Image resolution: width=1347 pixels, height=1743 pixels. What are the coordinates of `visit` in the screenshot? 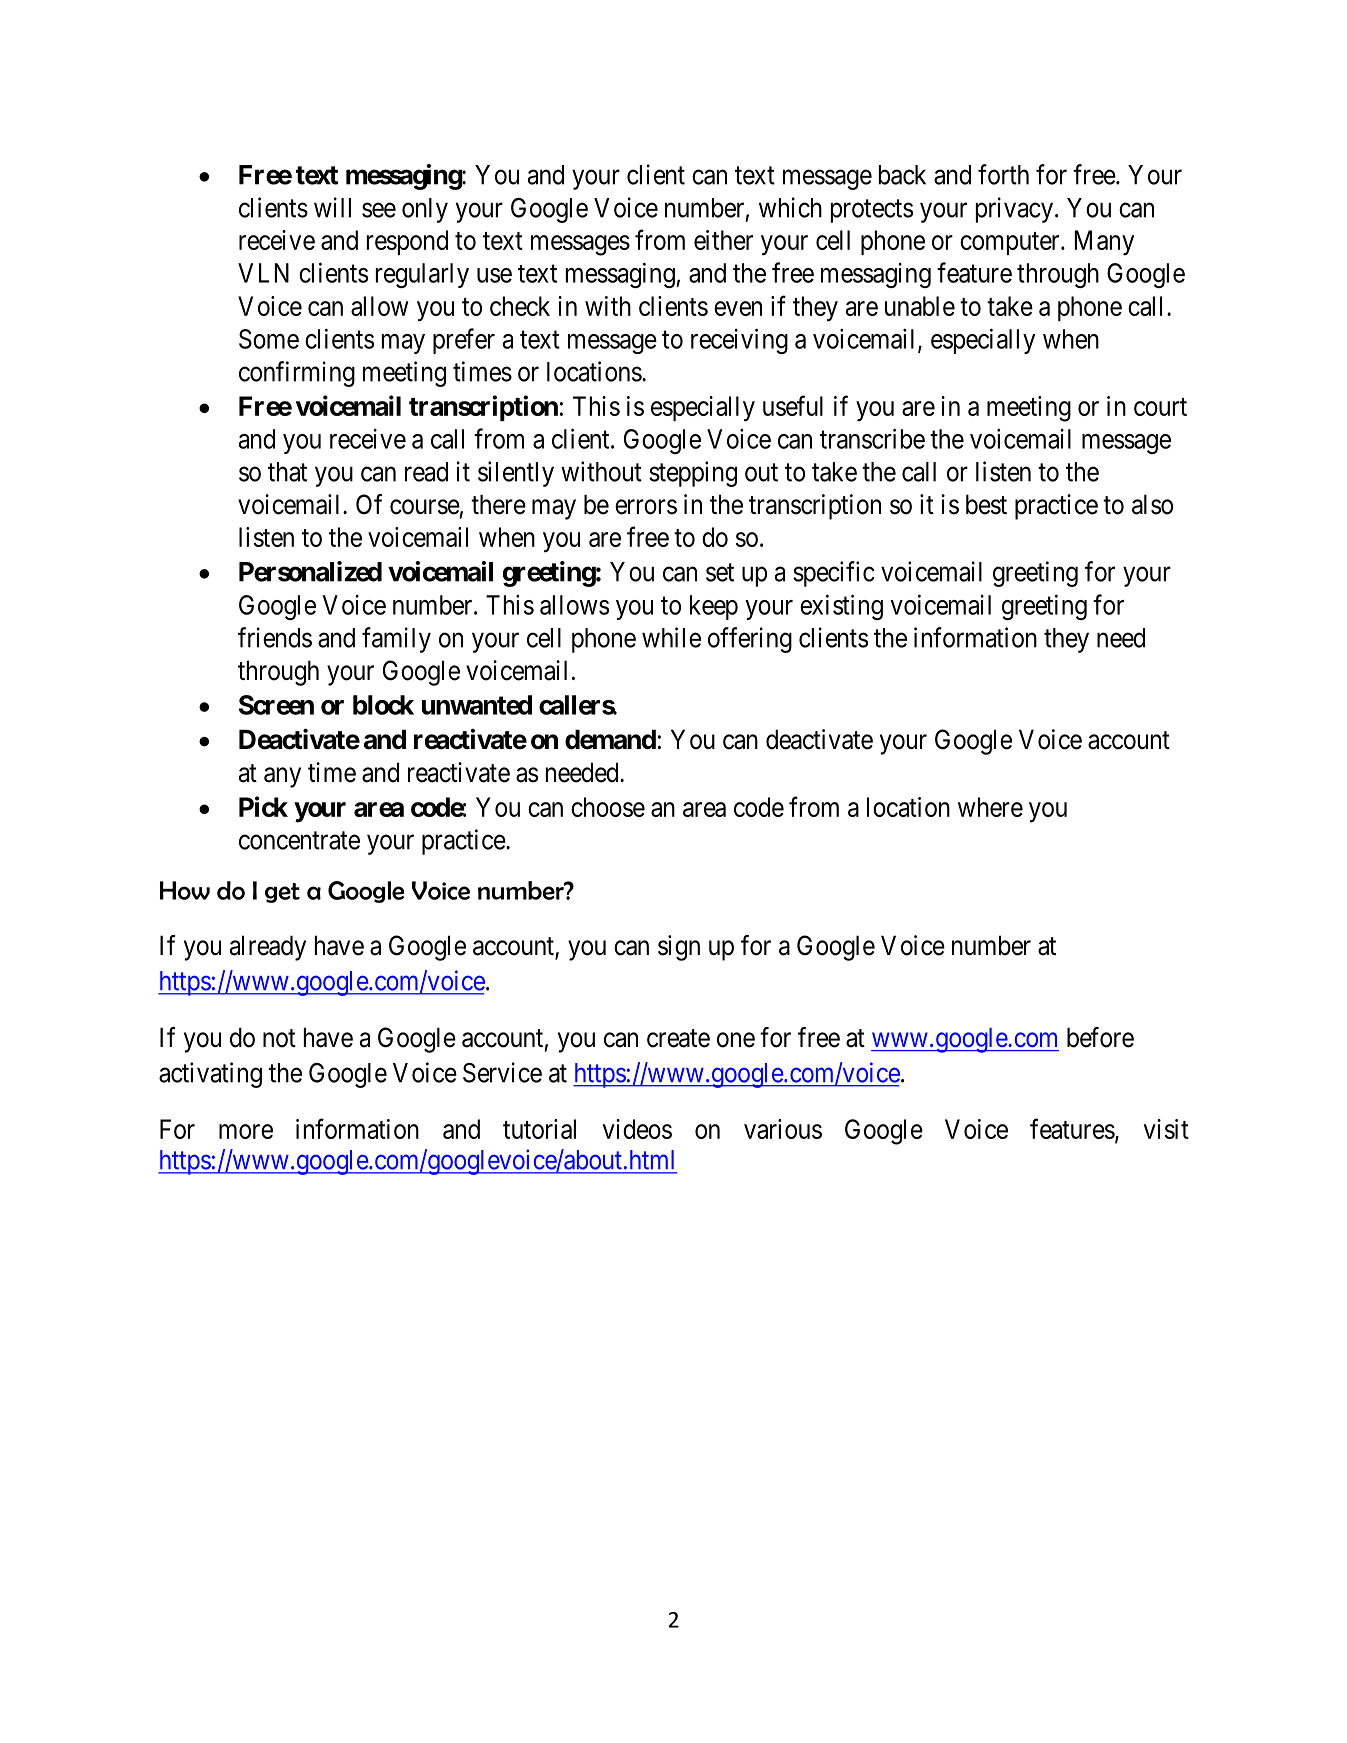 It's located at (1166, 1129).
